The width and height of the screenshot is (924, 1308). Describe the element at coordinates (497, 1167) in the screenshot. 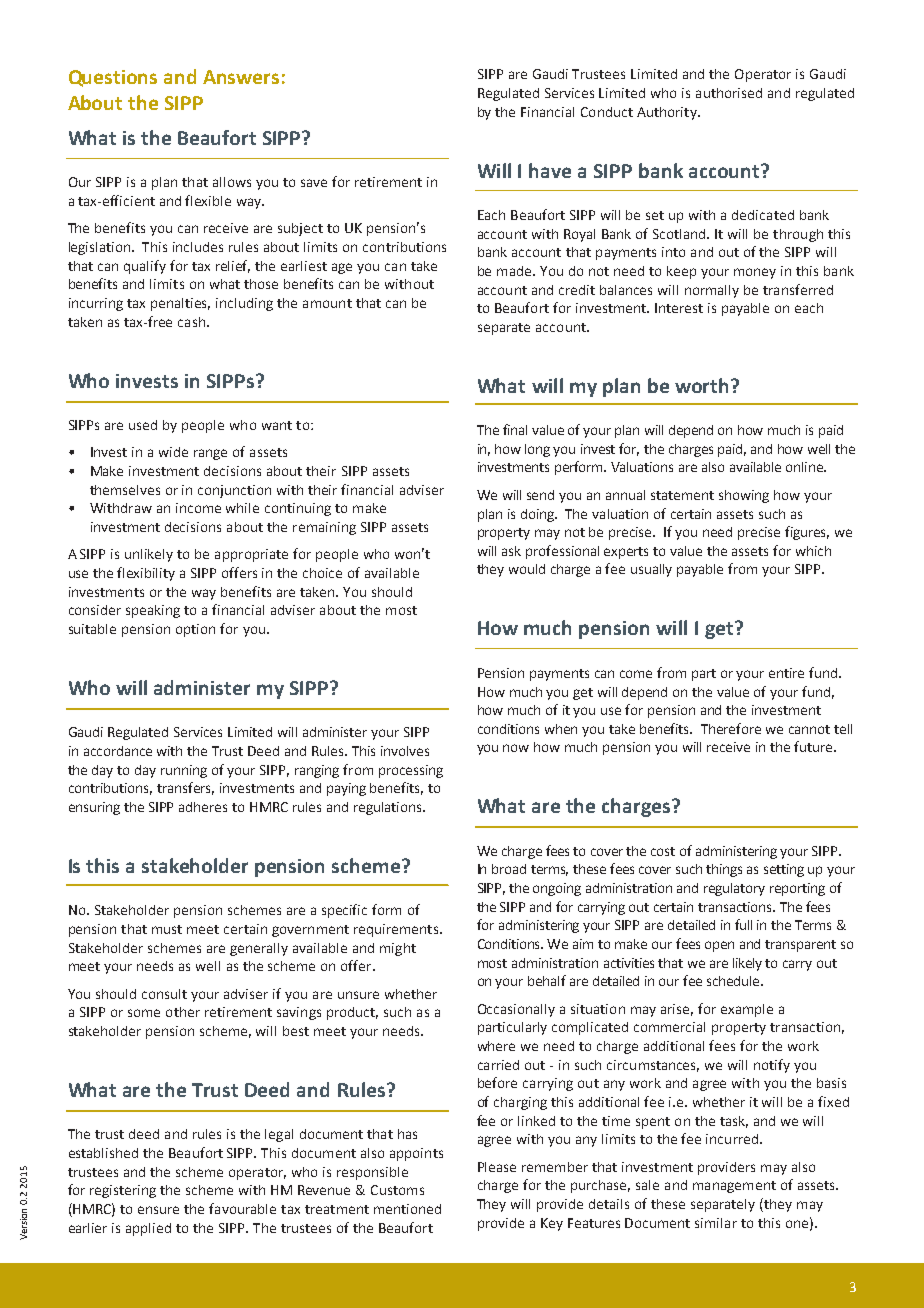

I see `Please` at that location.
